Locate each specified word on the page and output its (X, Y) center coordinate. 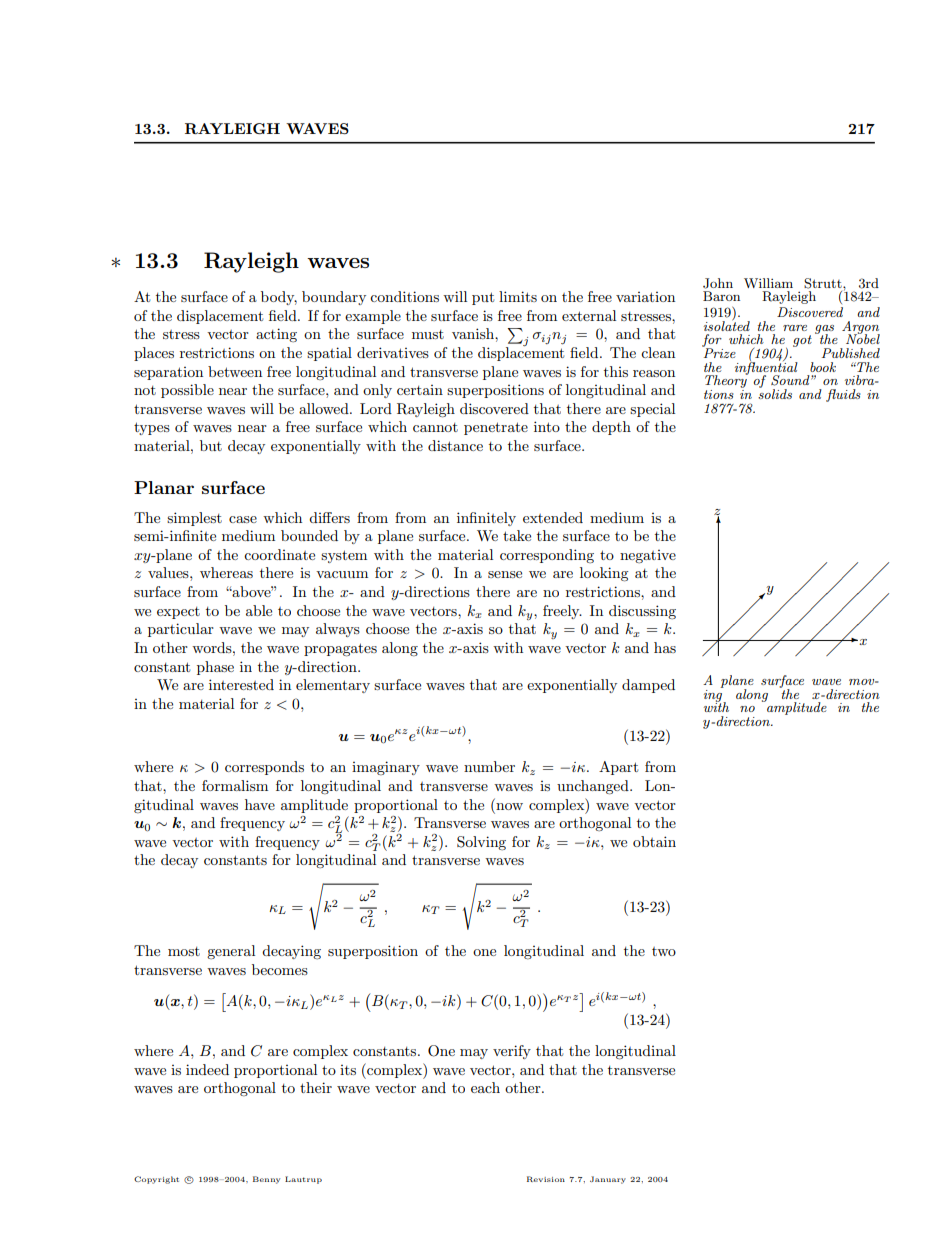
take (517, 535)
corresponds (264, 768)
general (231, 952)
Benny (266, 1180)
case (243, 519)
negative (648, 556)
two (664, 951)
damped (648, 686)
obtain (654, 841)
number (489, 766)
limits (518, 296)
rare (795, 328)
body (279, 298)
